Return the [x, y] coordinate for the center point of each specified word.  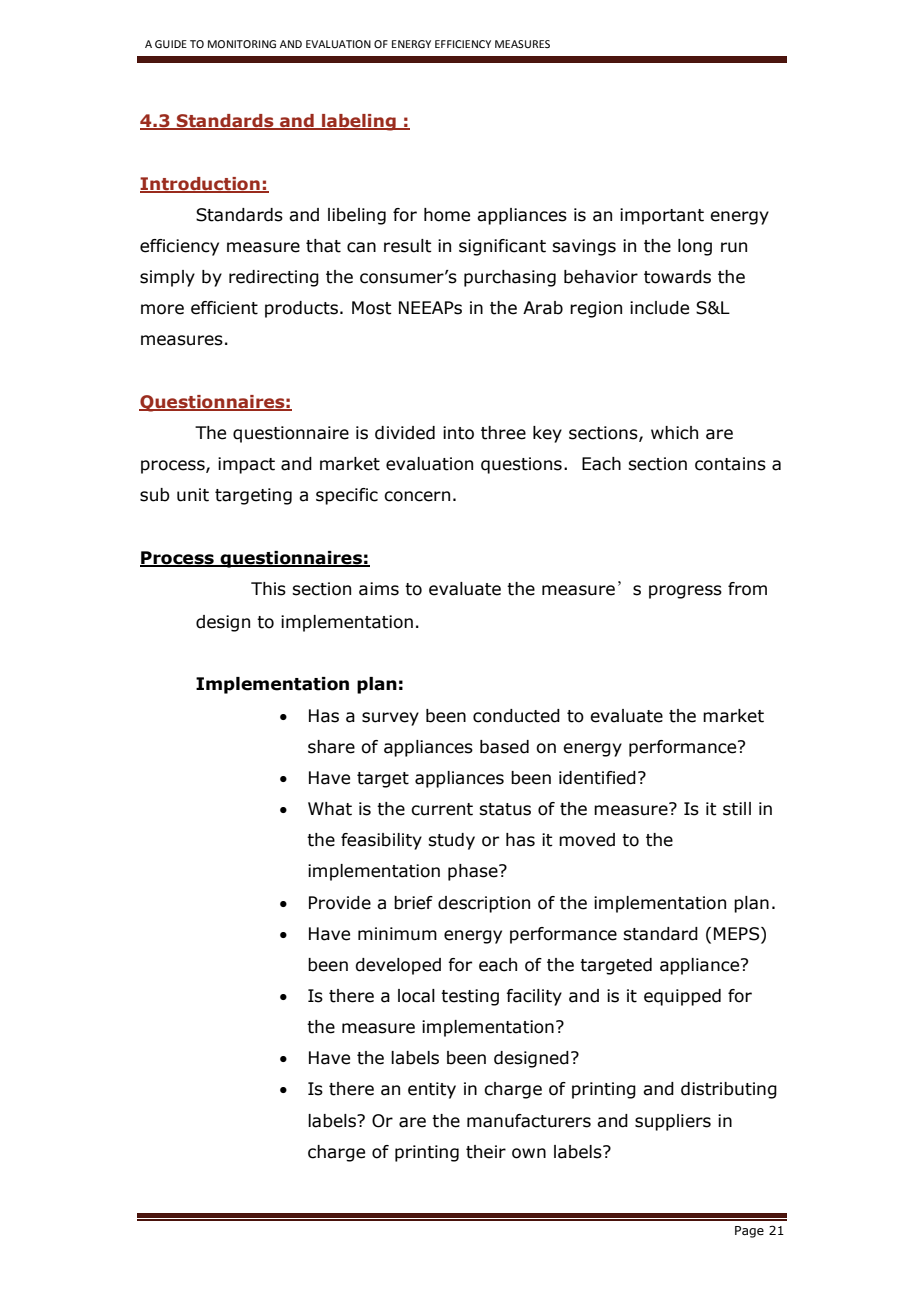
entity [432, 1090]
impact [246, 465]
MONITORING [242, 44]
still [737, 809]
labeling [359, 122]
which [674, 433]
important [662, 216]
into [458, 433]
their [486, 1152]
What [330, 809]
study [451, 841]
